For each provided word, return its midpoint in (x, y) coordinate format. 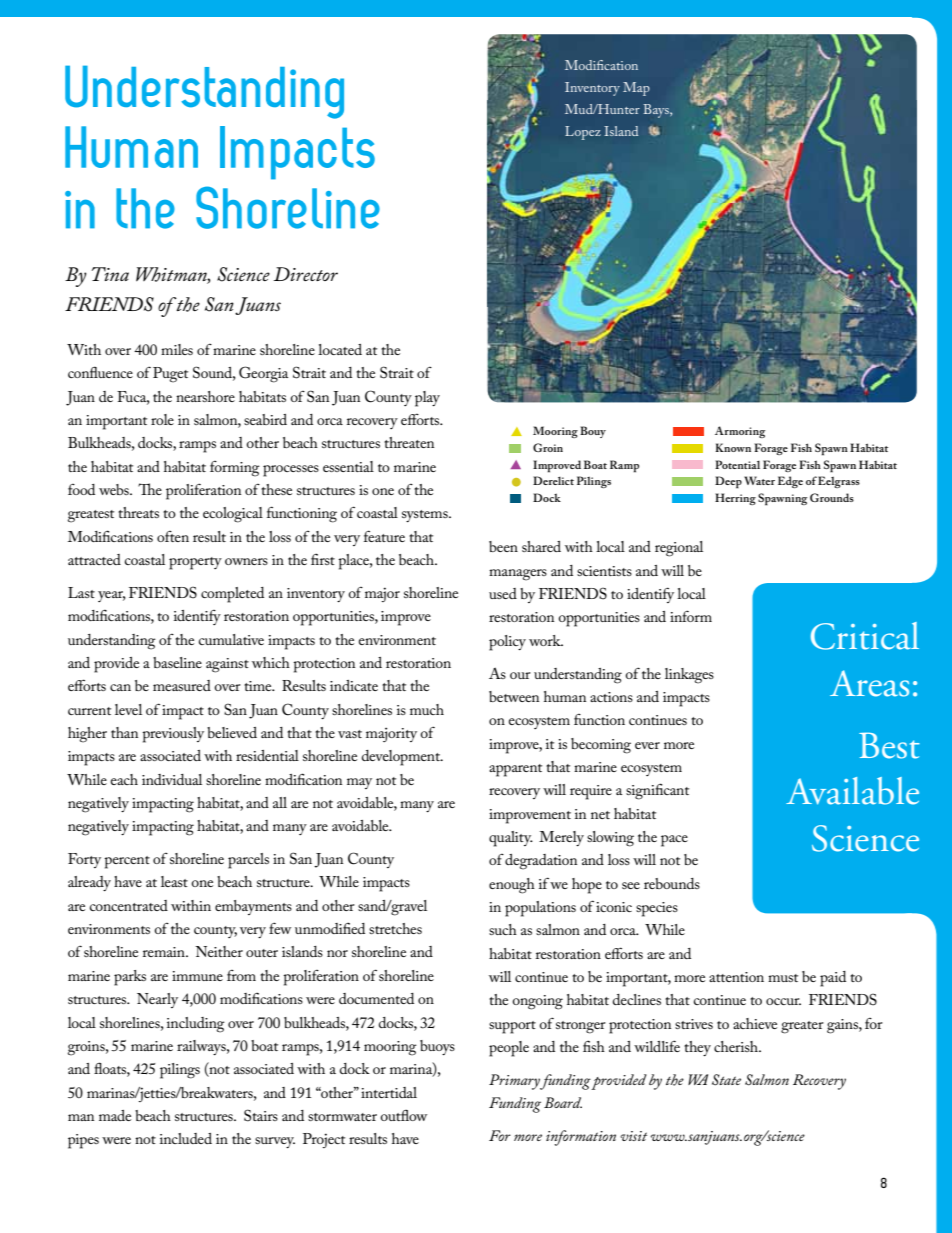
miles (177, 349)
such (503, 929)
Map (636, 89)
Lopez (583, 133)
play (427, 399)
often (173, 536)
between (514, 696)
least (174, 881)
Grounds (832, 497)
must (783, 978)
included (186, 1138)
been (503, 546)
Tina (110, 274)
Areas (869, 683)
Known (733, 447)
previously (173, 735)
